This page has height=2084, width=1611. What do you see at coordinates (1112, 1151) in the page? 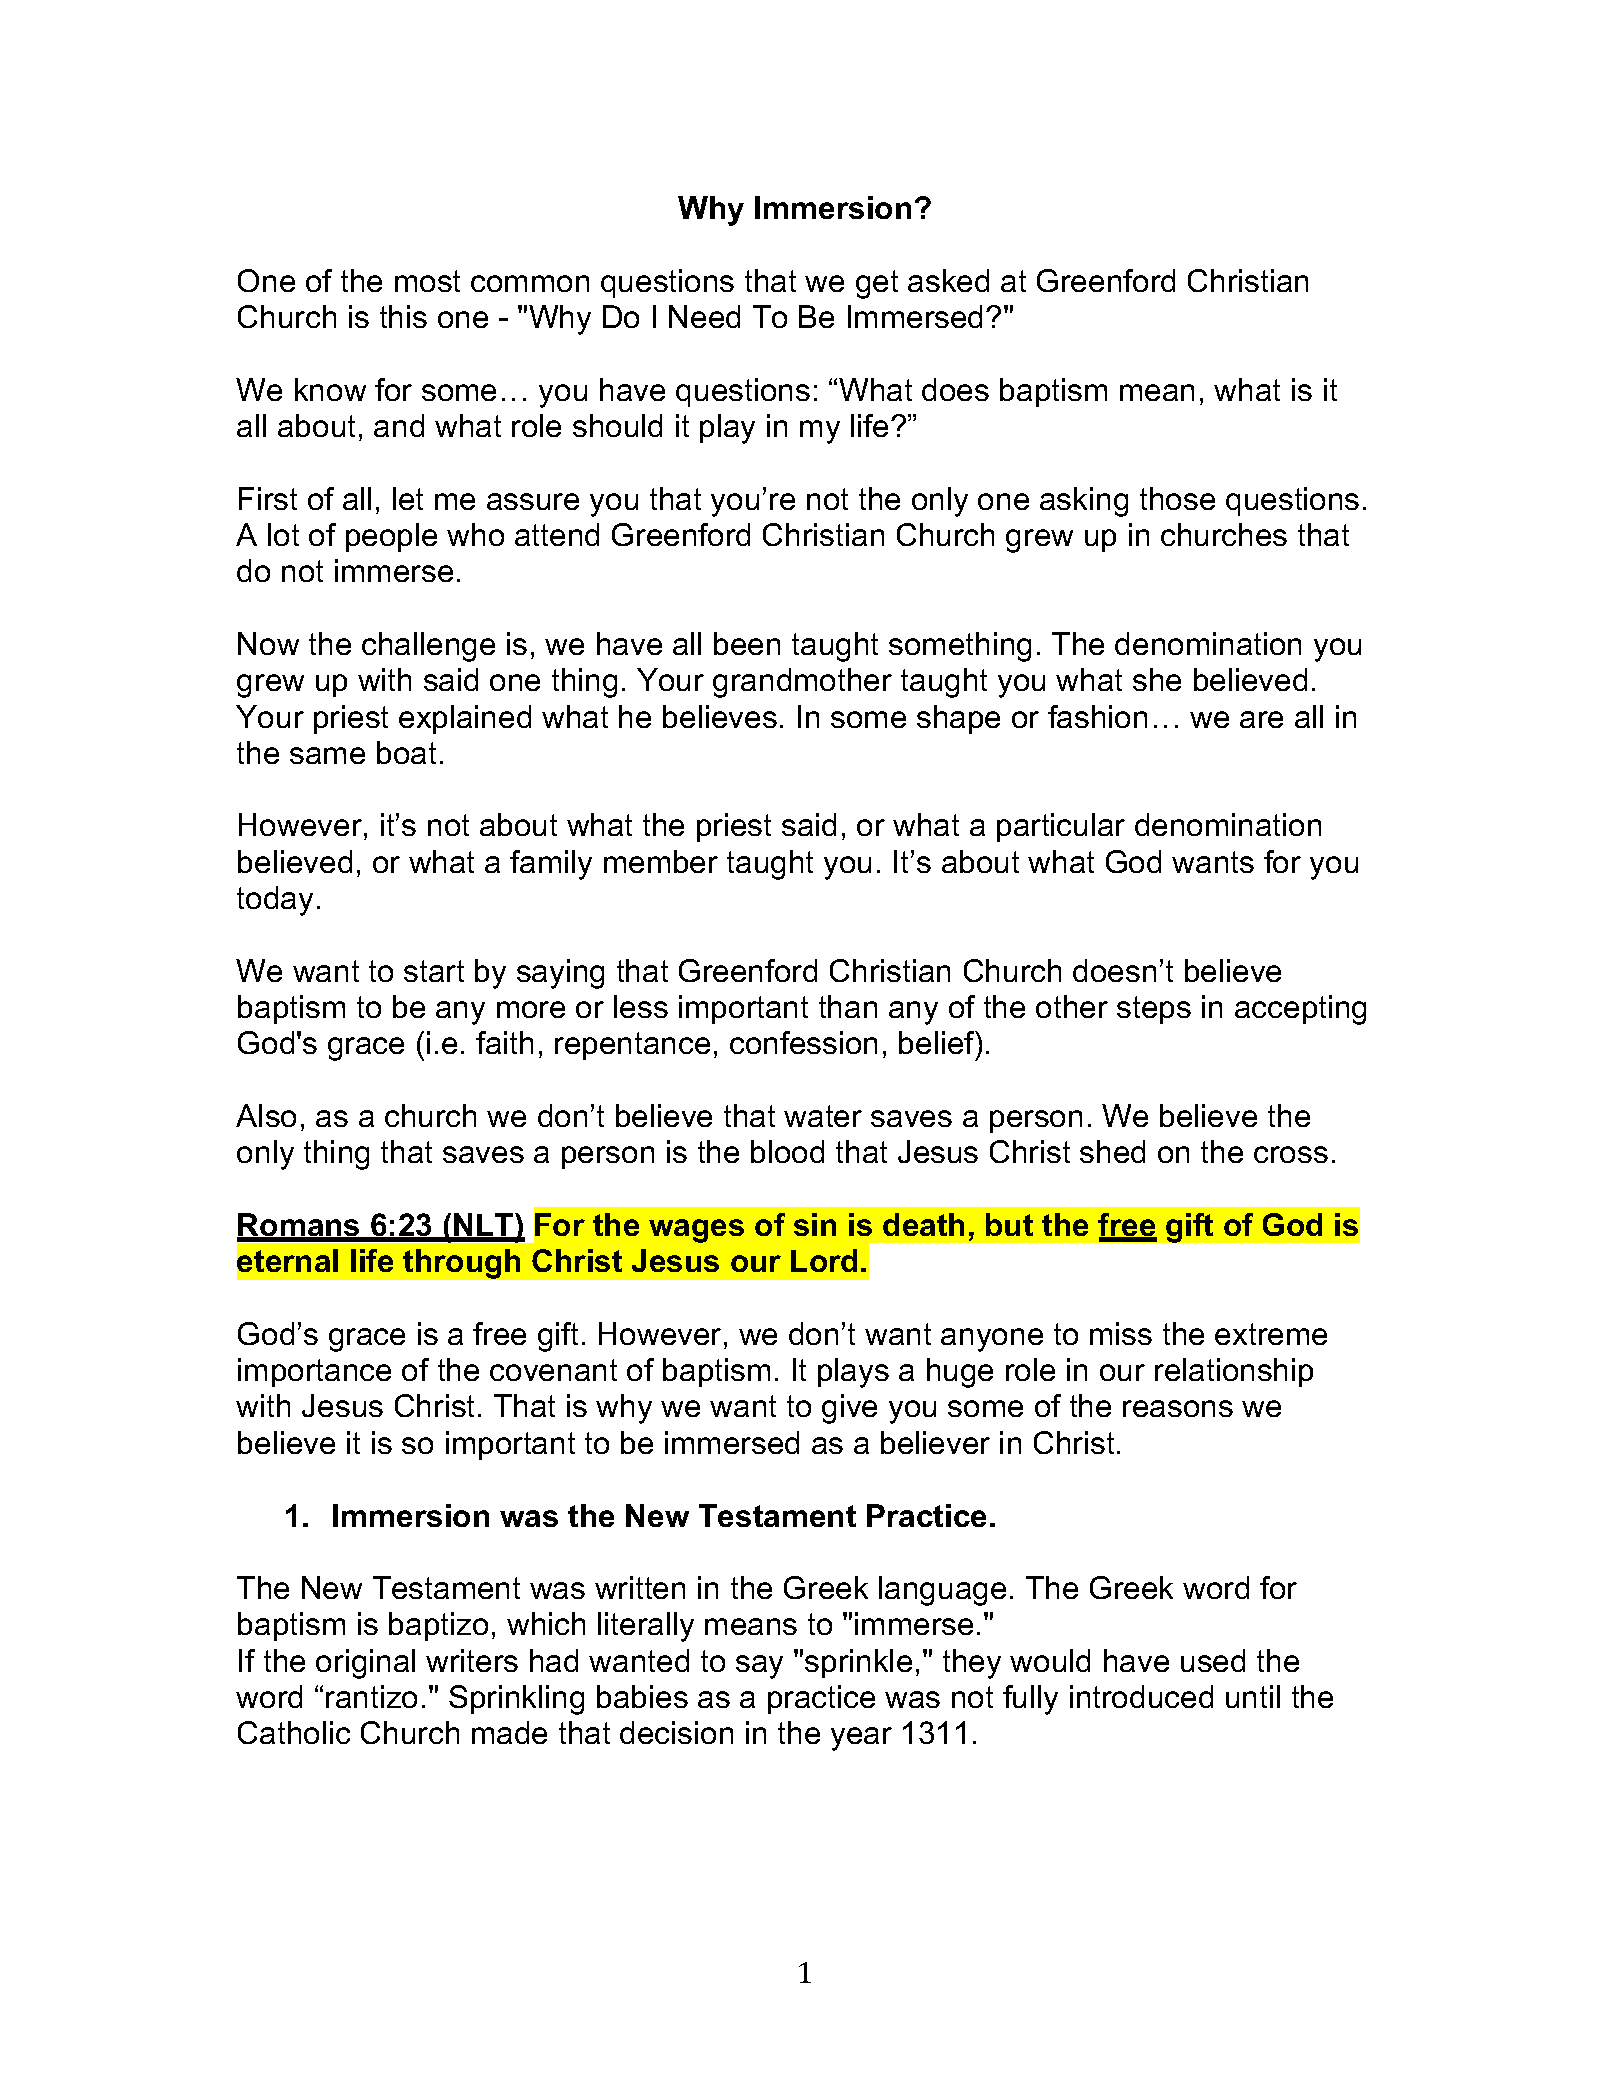
I see `shed` at bounding box center [1112, 1151].
